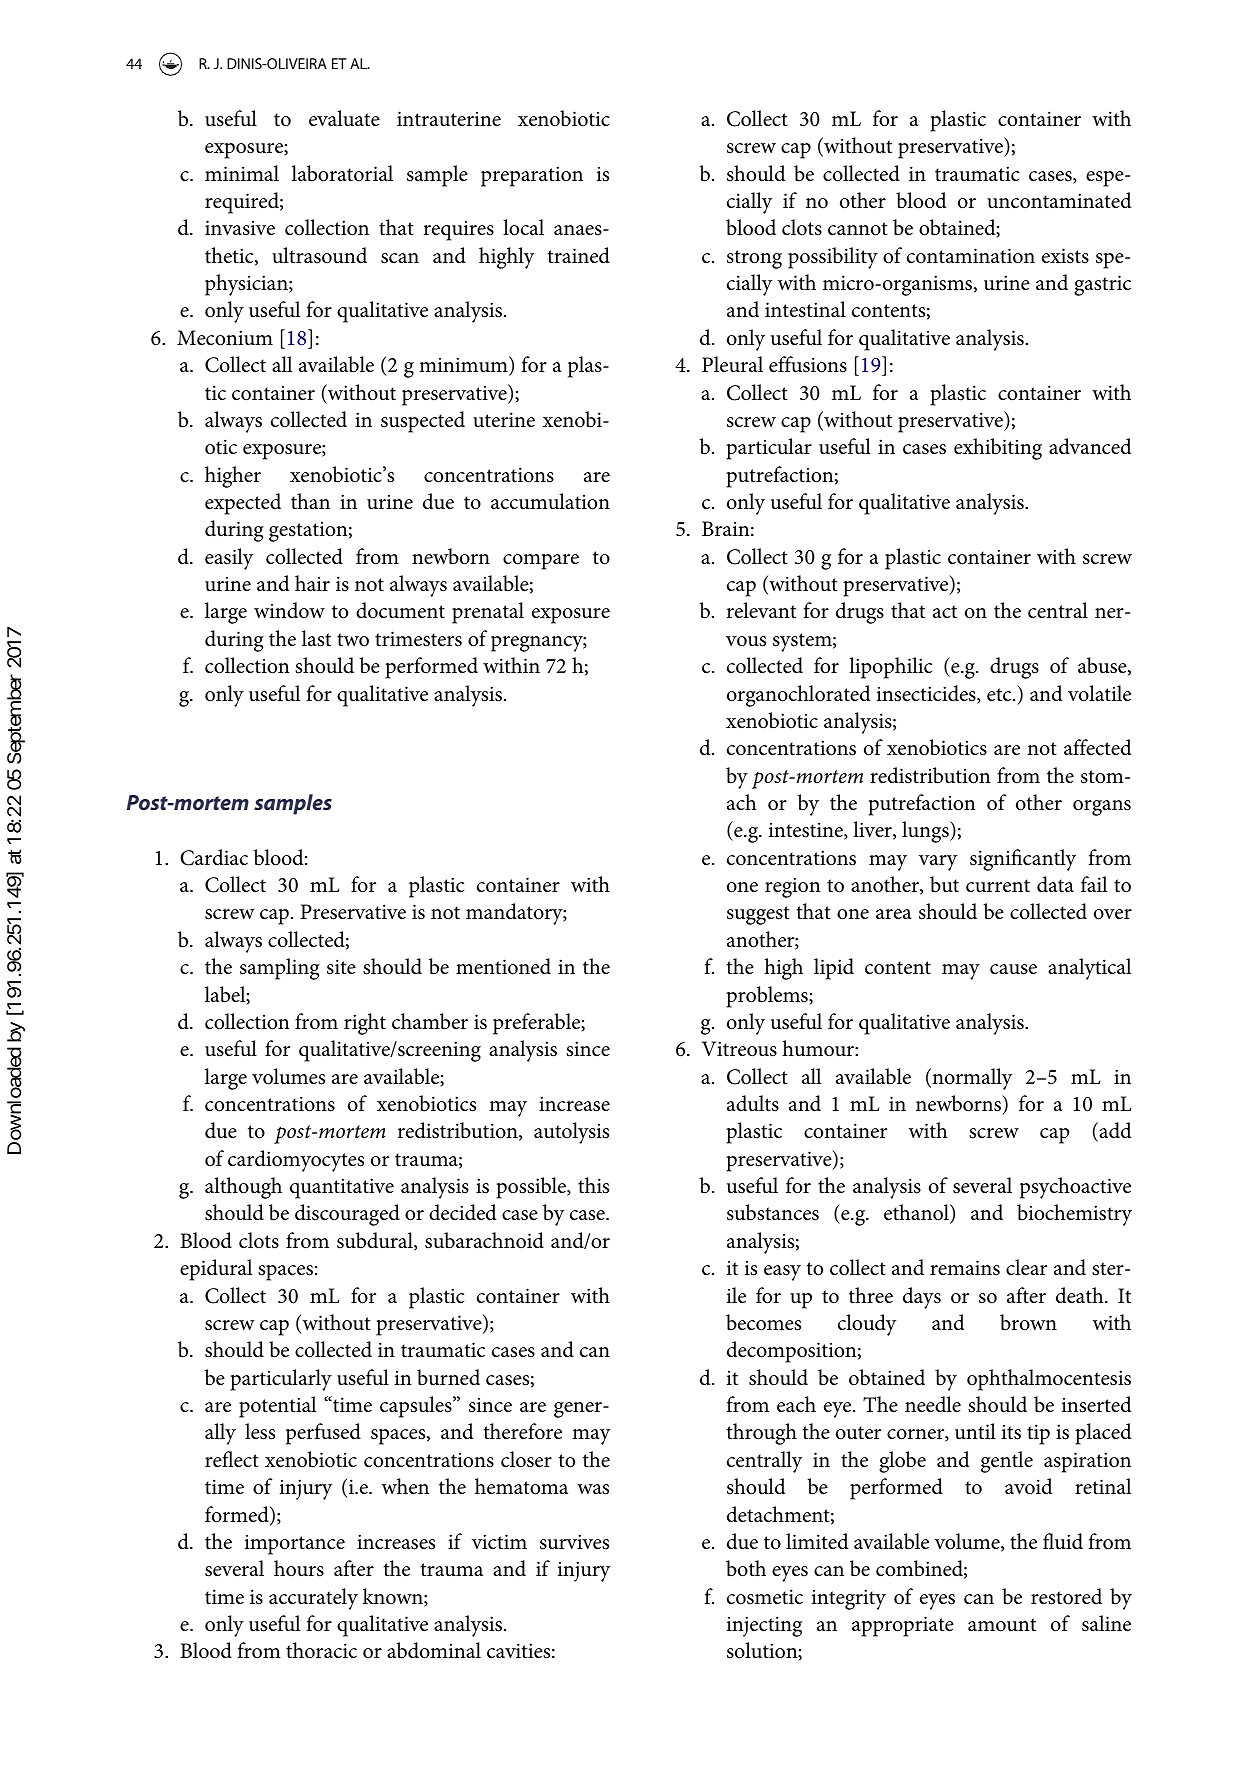  Describe the element at coordinates (532, 176) in the screenshot. I see `preparation` at that location.
